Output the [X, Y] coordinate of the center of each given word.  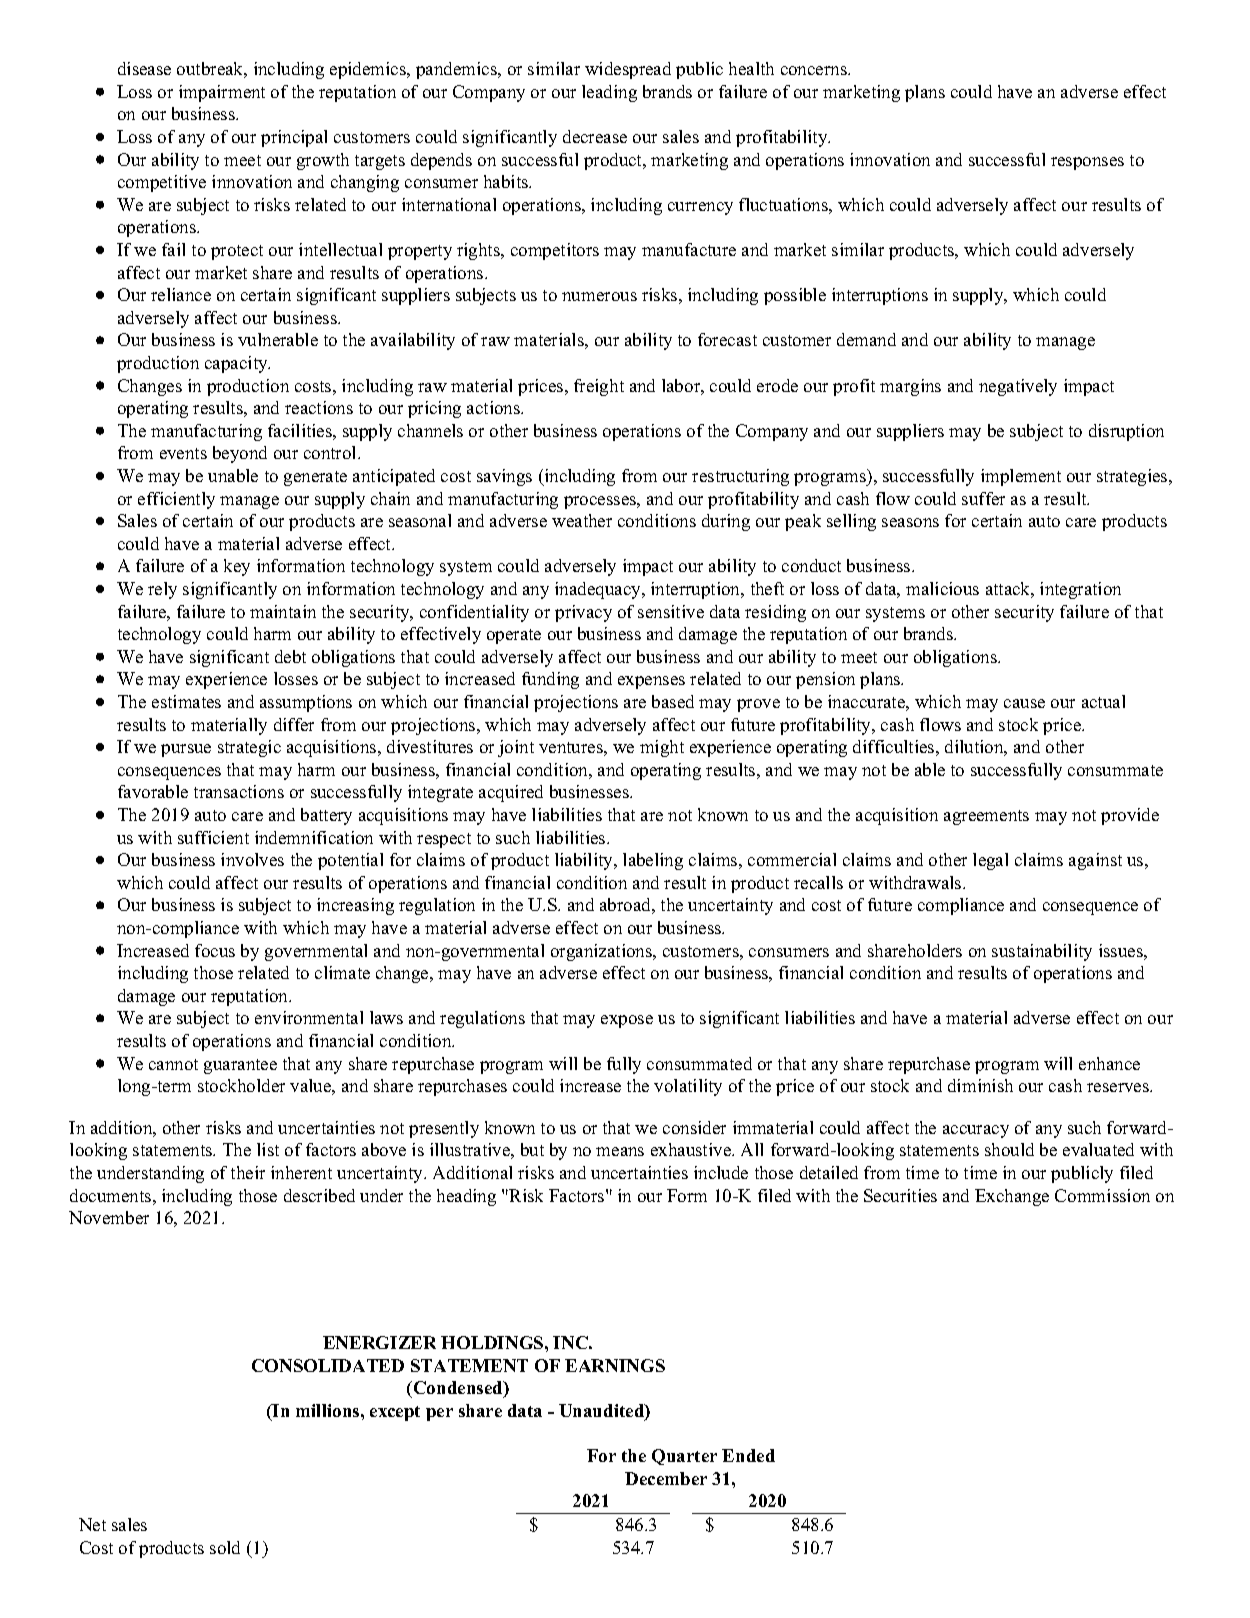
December [666, 1478]
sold [225, 1547]
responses [1087, 163]
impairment [222, 93]
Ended [748, 1455]
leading [609, 93]
